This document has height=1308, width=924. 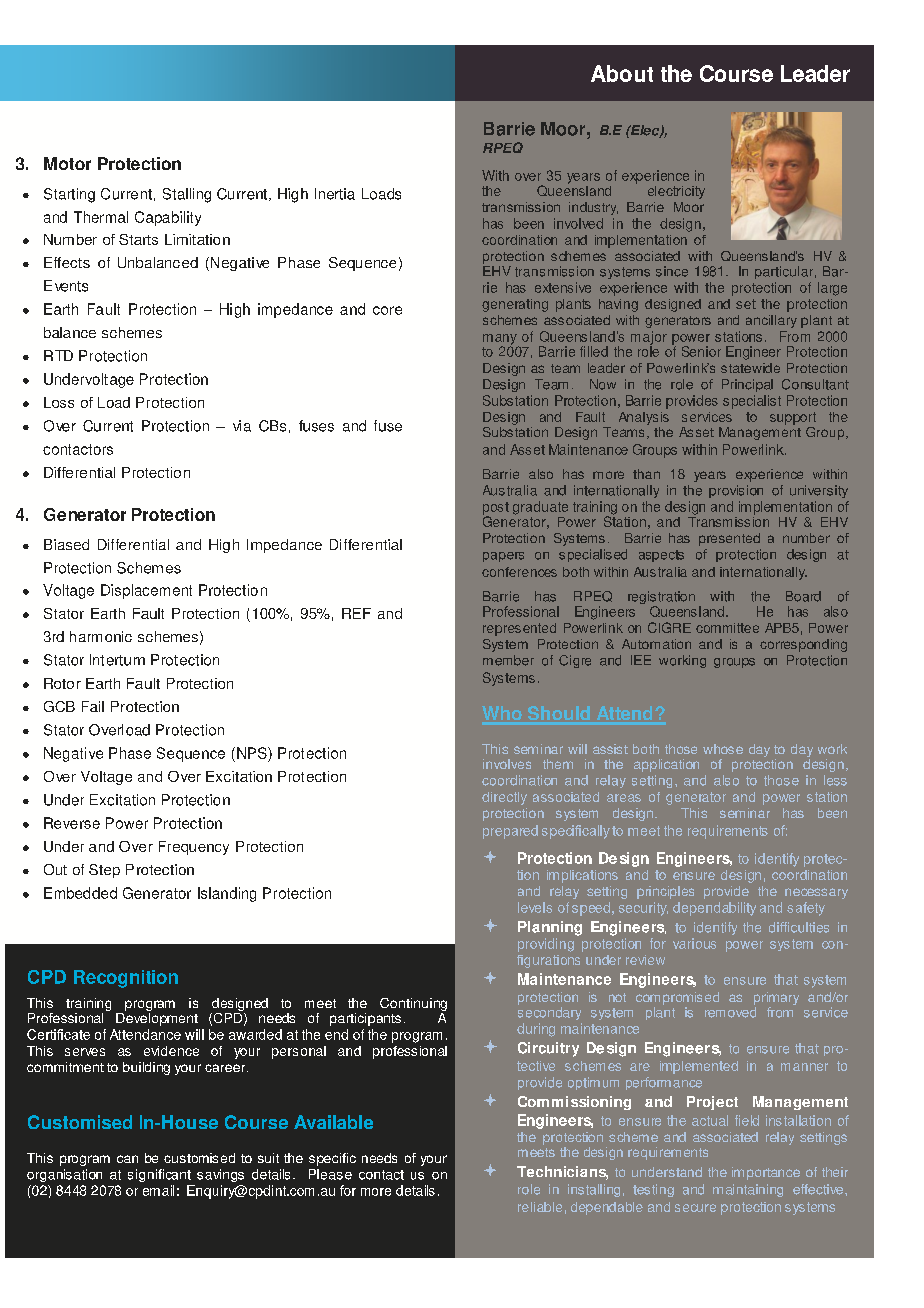 What do you see at coordinates (622, 73) in the document?
I see `About` at bounding box center [622, 73].
